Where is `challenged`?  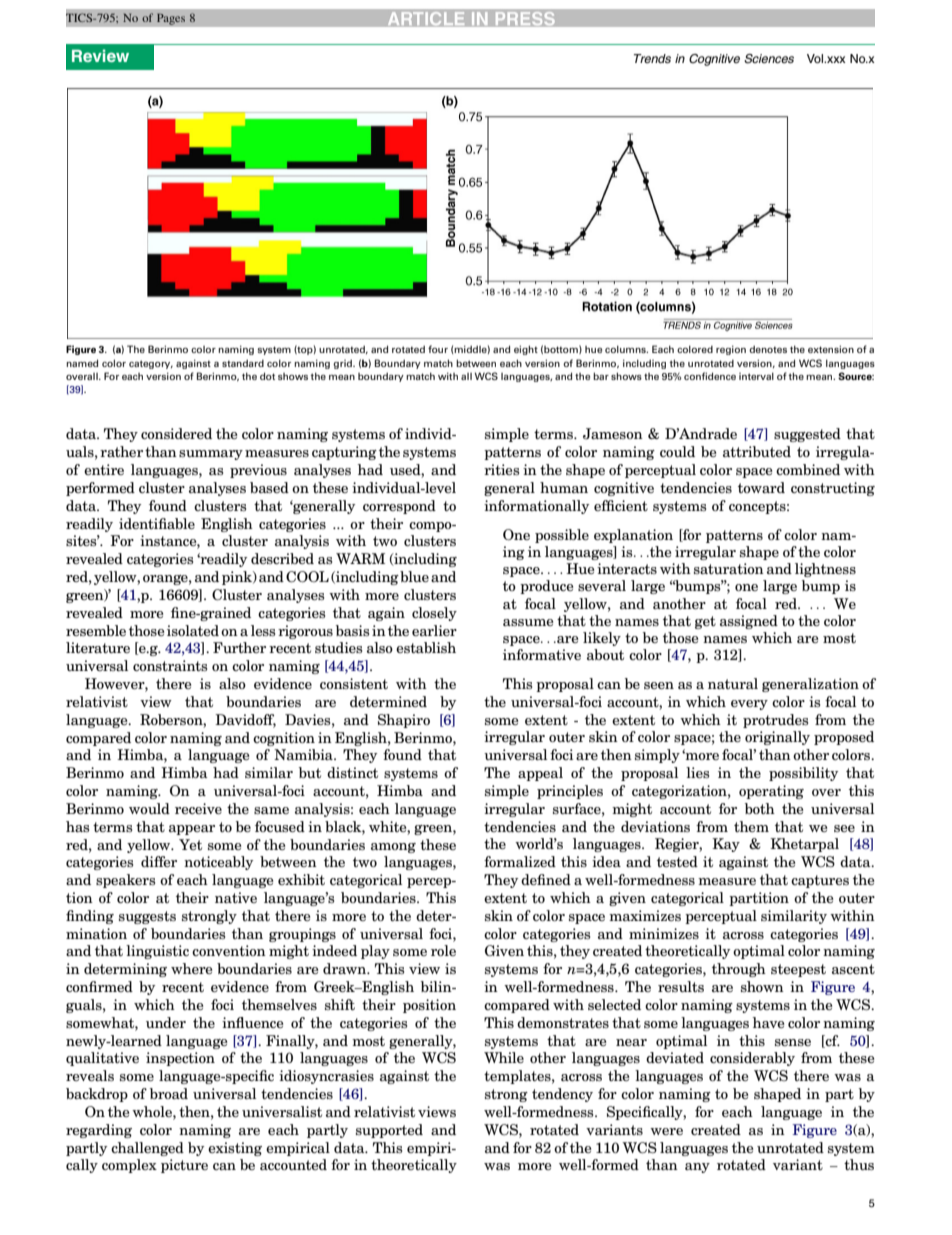
challenged is located at coordinates (147, 1149).
